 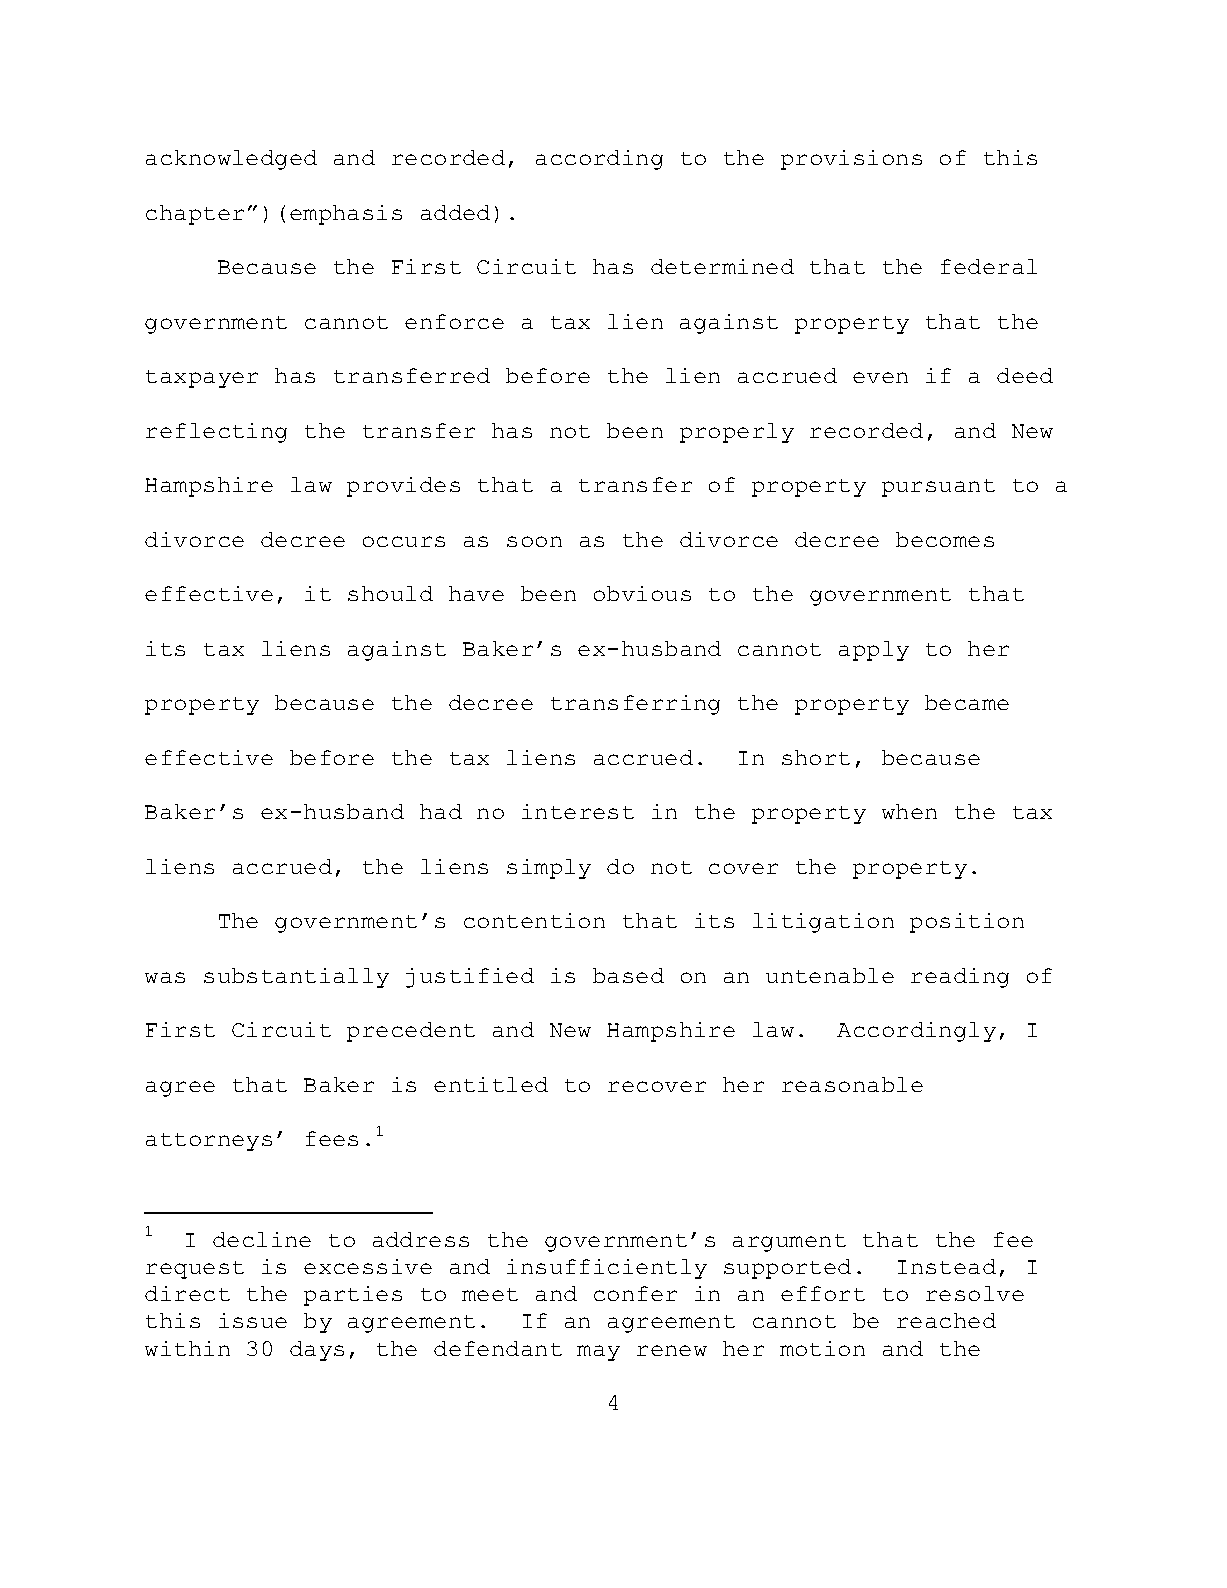 What do you see at coordinates (945, 539) in the page?
I see `becomes` at bounding box center [945, 539].
